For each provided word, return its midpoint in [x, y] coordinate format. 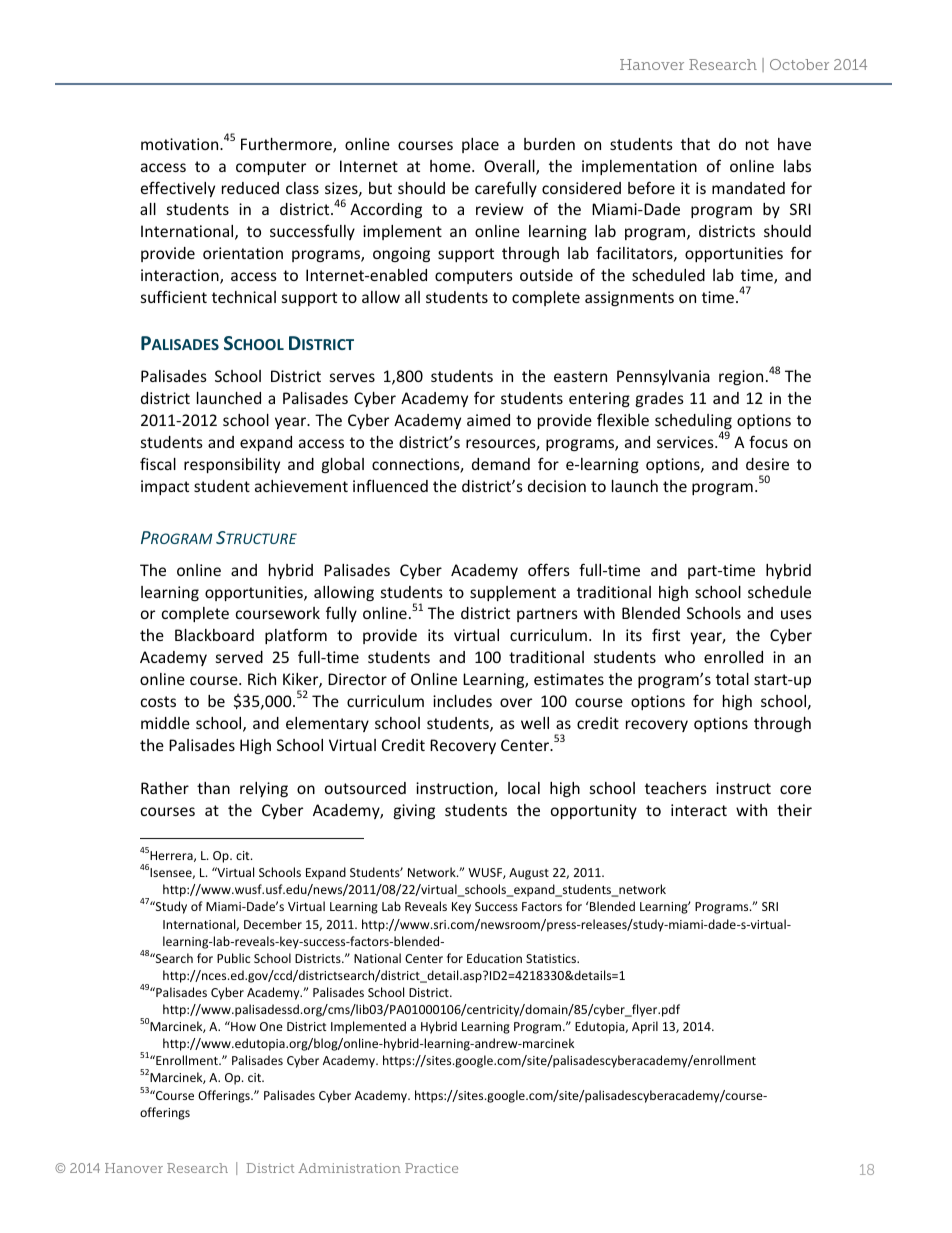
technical [244, 297]
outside [546, 275]
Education [494, 958]
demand [501, 464]
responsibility [232, 465]
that [695, 144]
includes [462, 701]
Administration [349, 1168]
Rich [262, 679]
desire [767, 464]
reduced [250, 188]
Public [233, 958]
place [480, 145]
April [645, 1027]
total [732, 679]
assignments [629, 298]
